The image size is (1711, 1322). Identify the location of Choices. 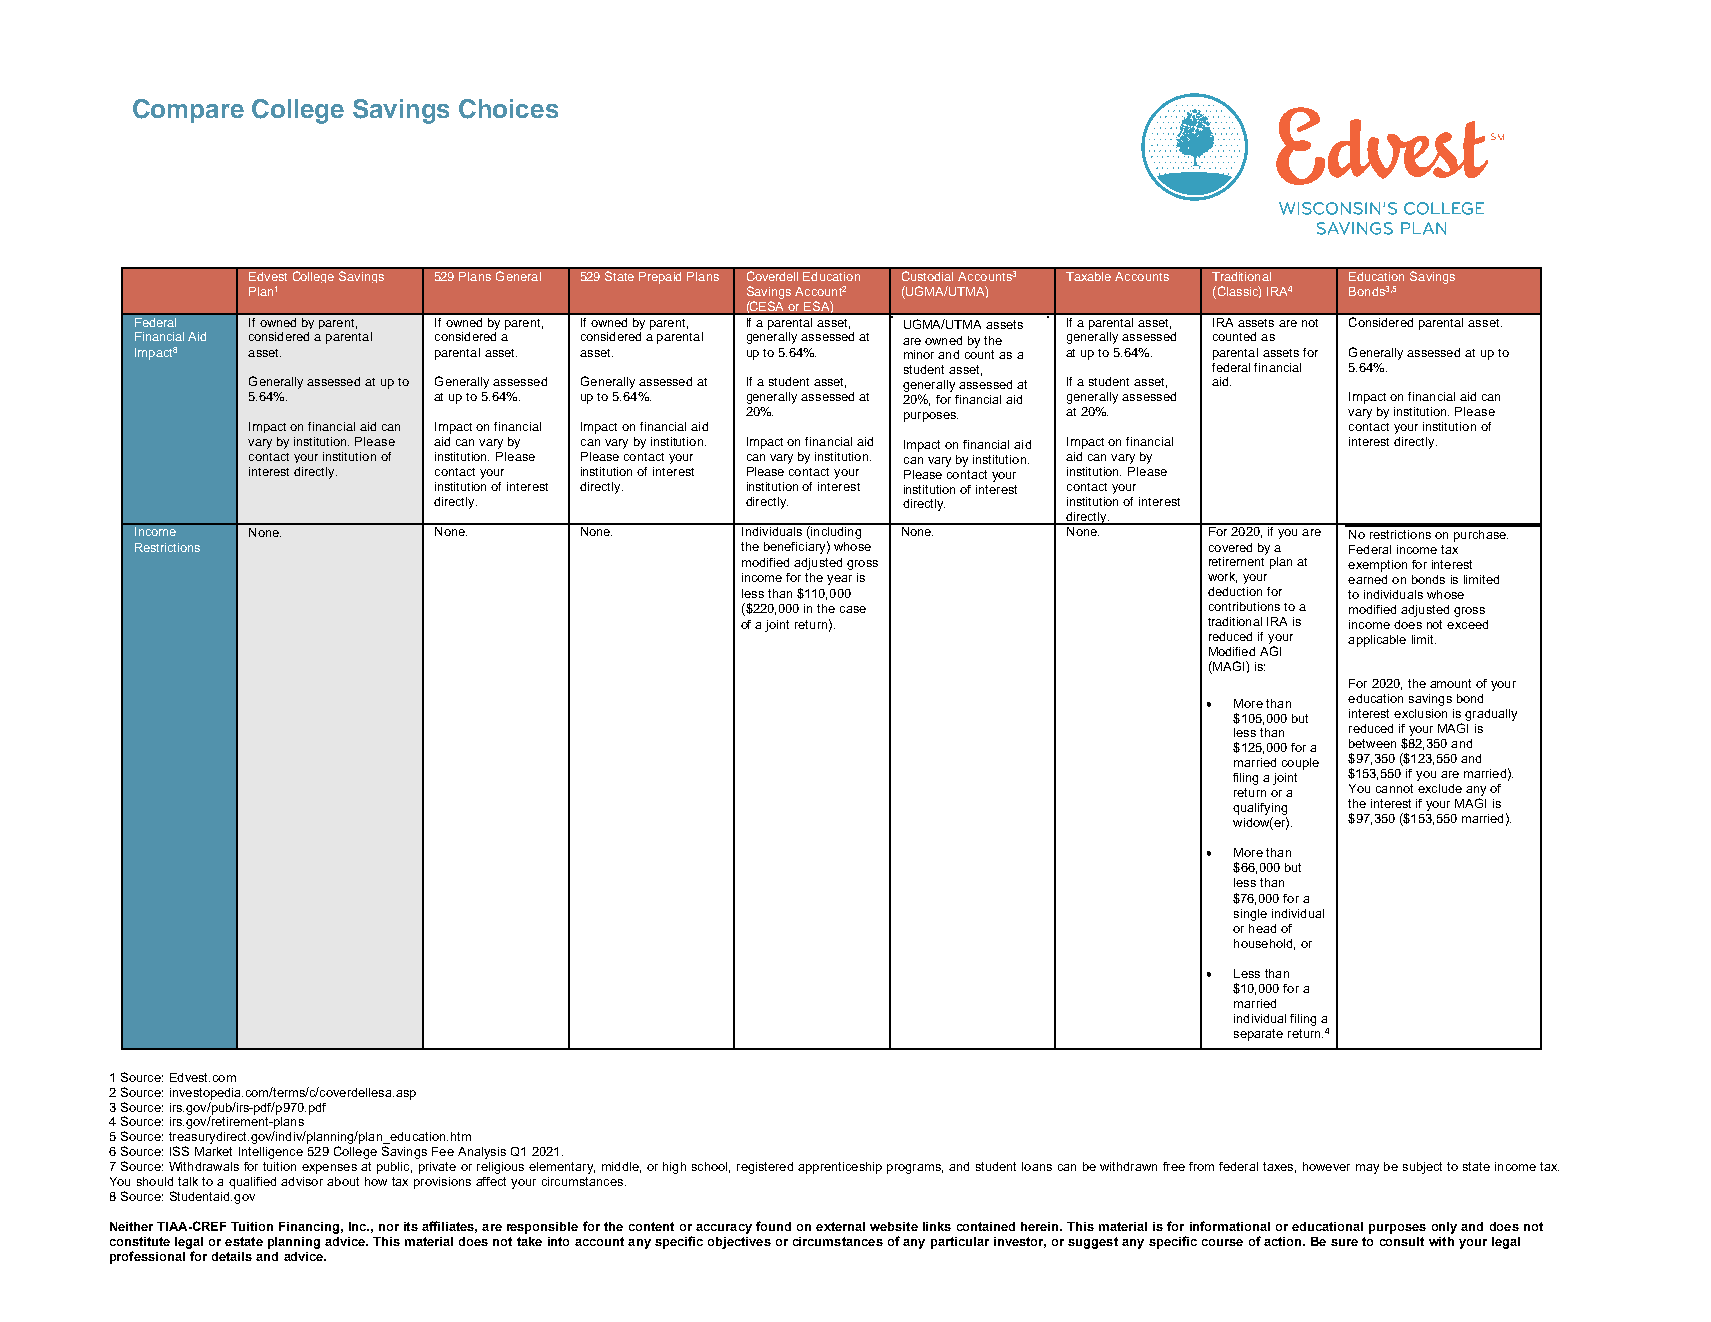
(508, 109).
